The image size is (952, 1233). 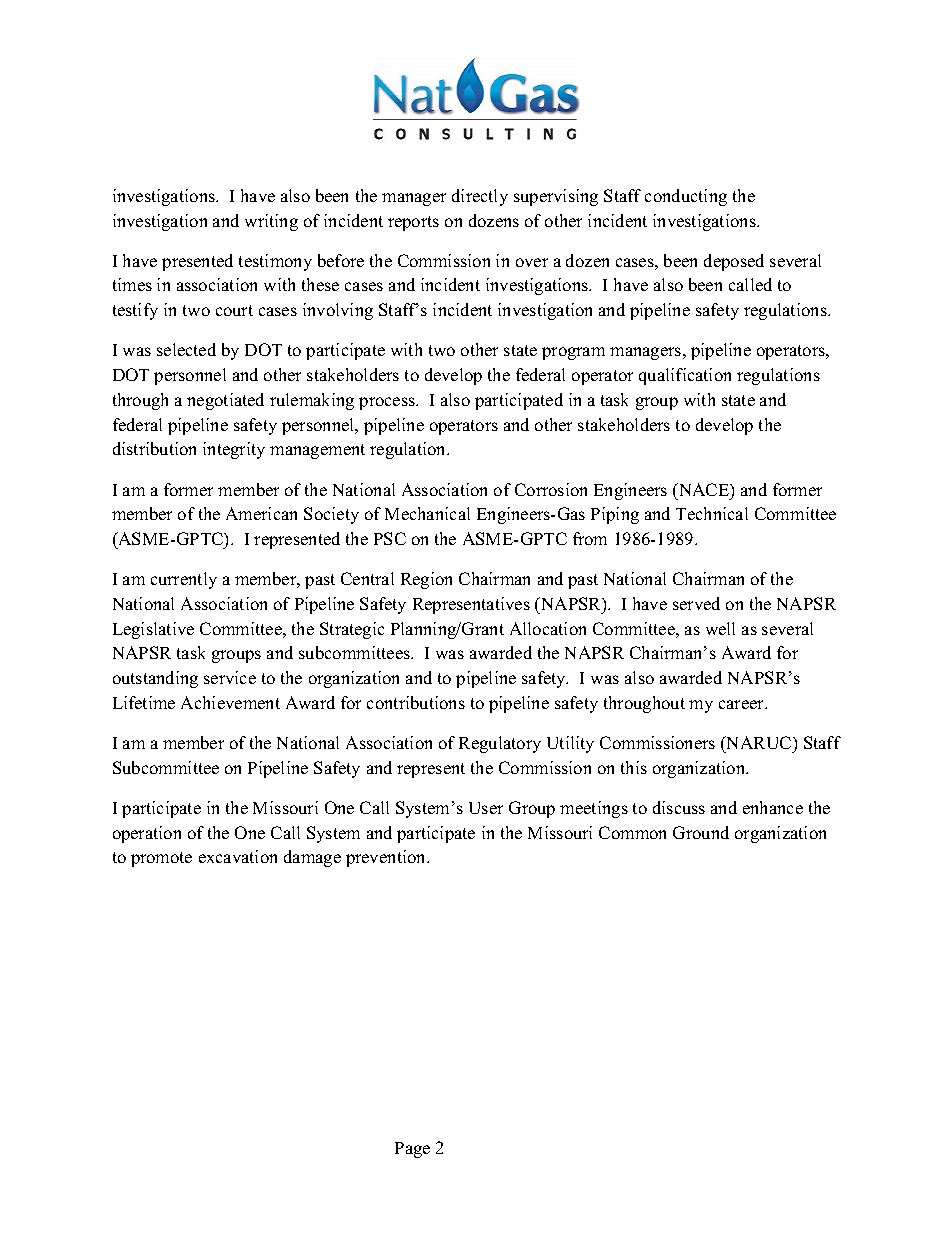 I want to click on prevention, so click(x=387, y=858).
